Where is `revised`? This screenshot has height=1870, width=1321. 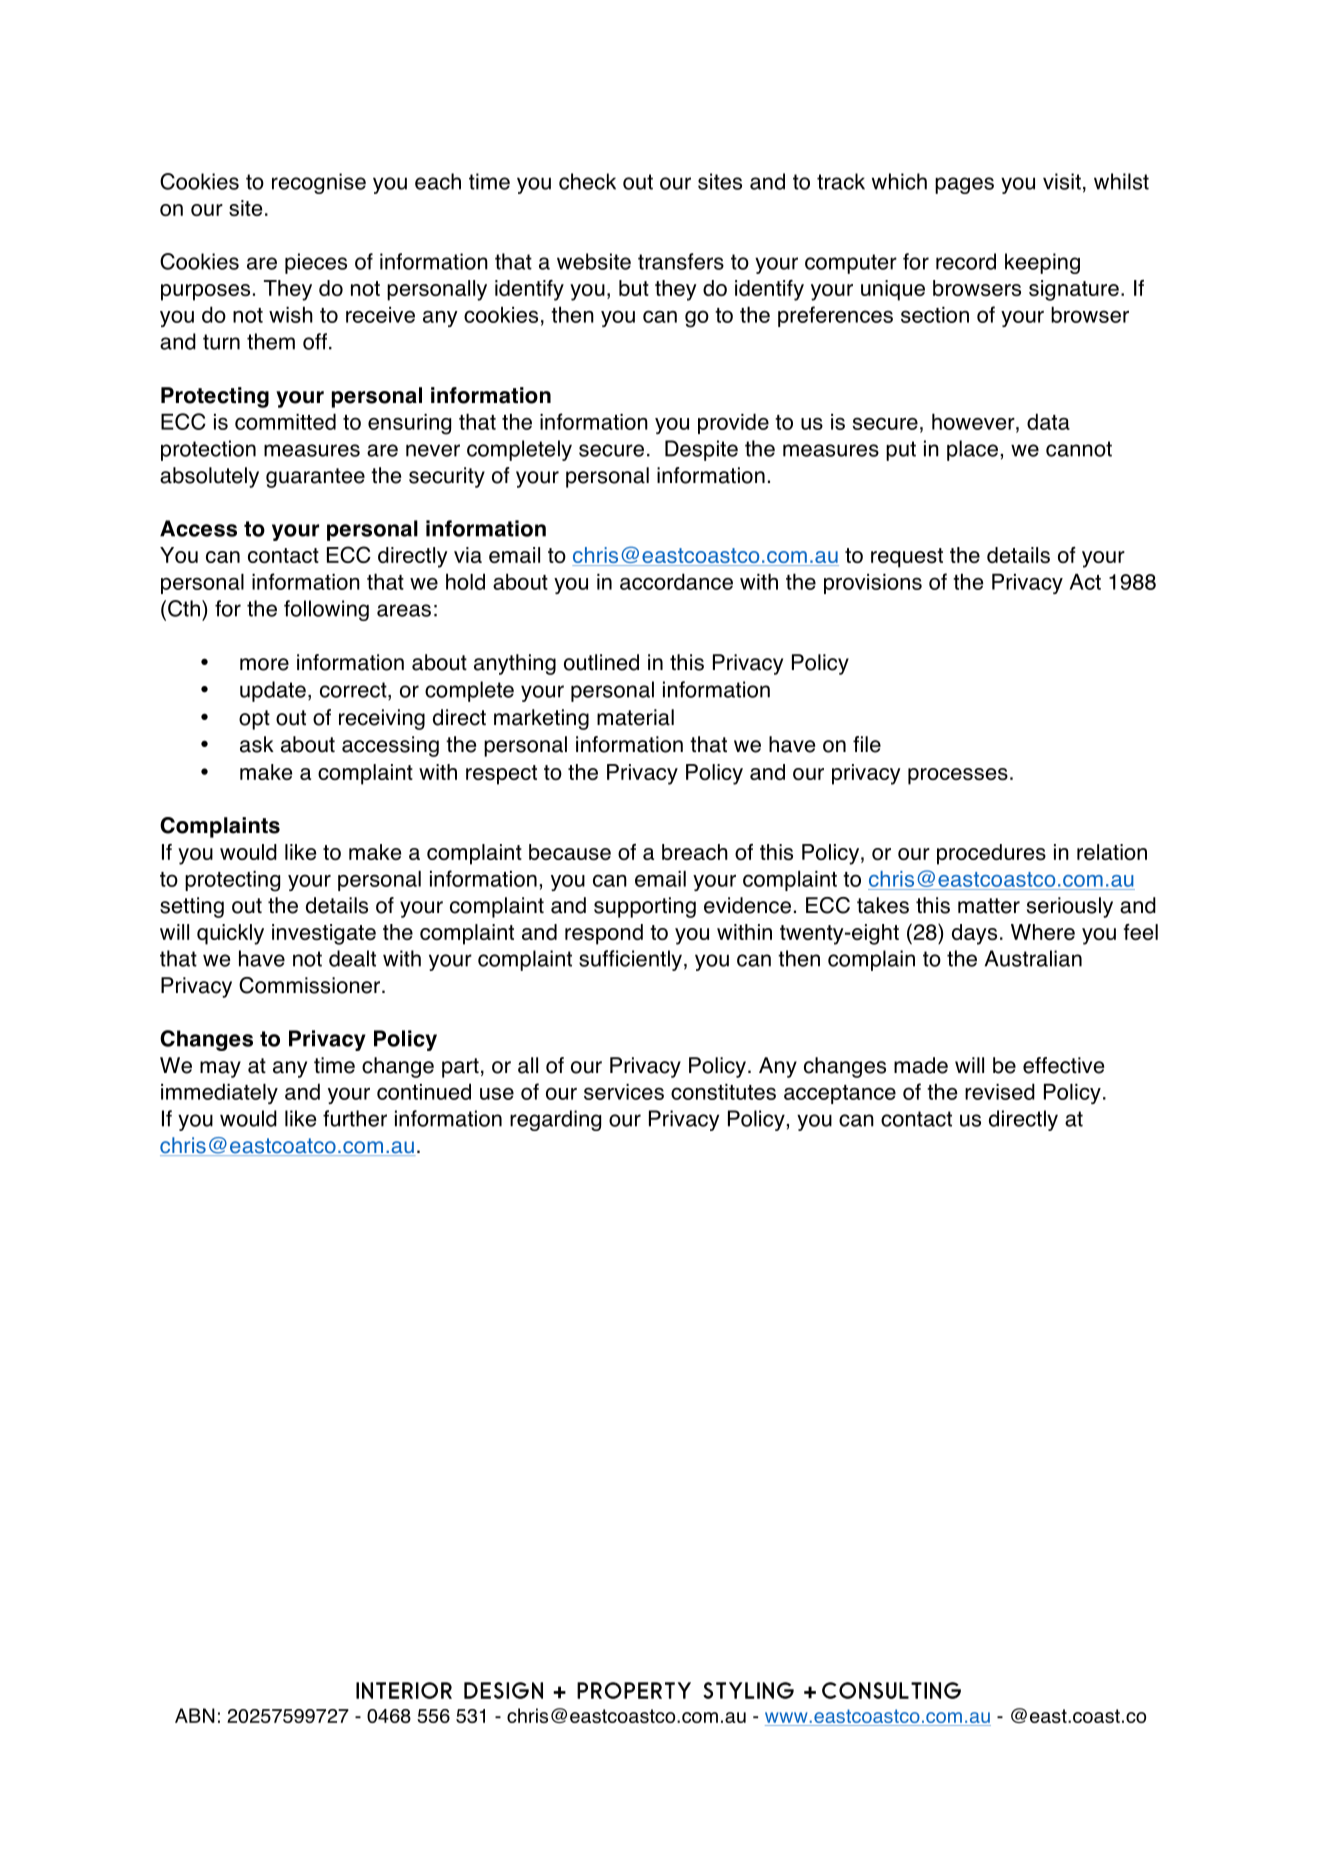 revised is located at coordinates (1000, 1091).
